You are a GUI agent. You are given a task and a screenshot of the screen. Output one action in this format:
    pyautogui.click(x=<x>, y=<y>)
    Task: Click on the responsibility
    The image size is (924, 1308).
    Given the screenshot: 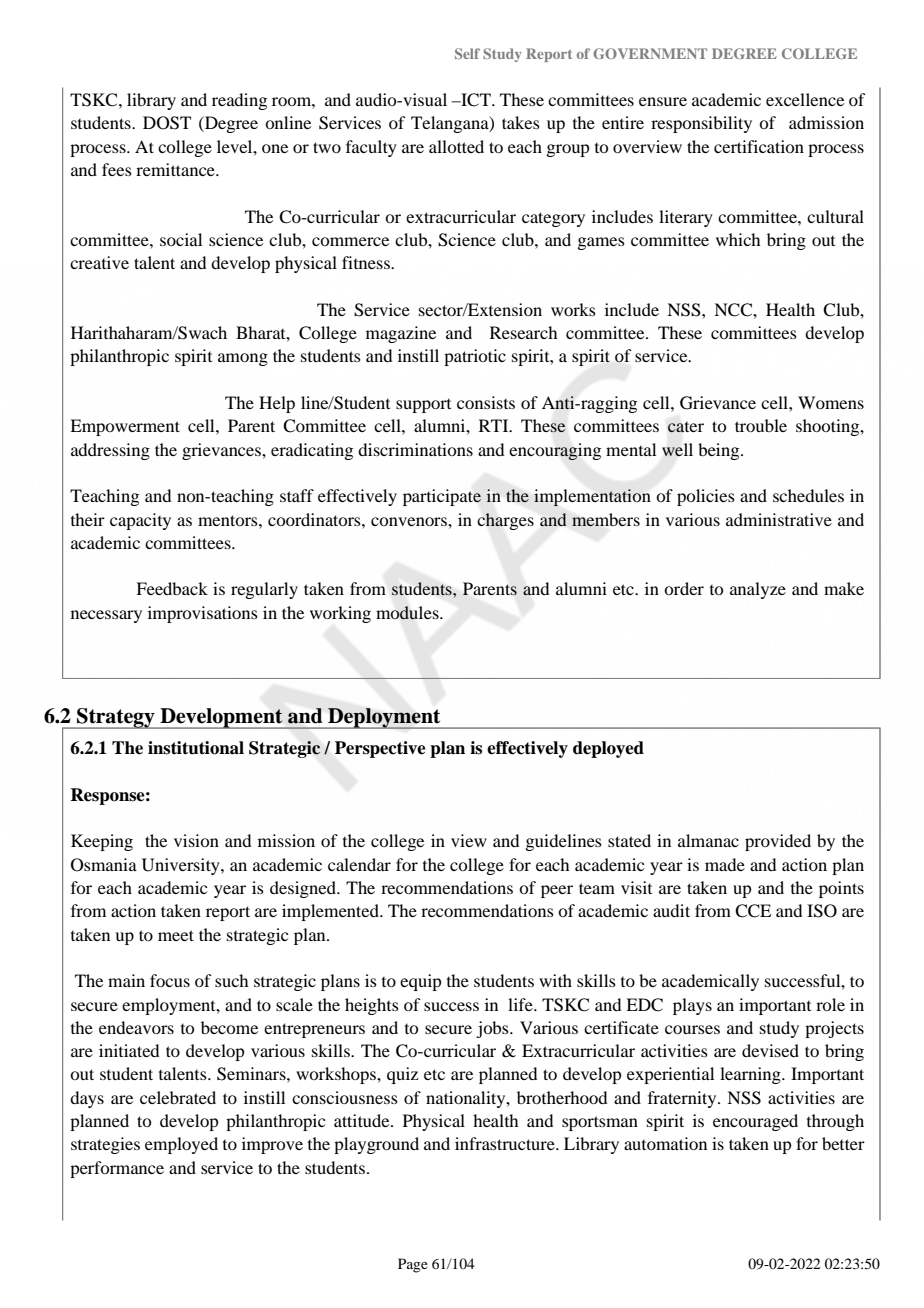 What is the action you would take?
    pyautogui.click(x=701, y=124)
